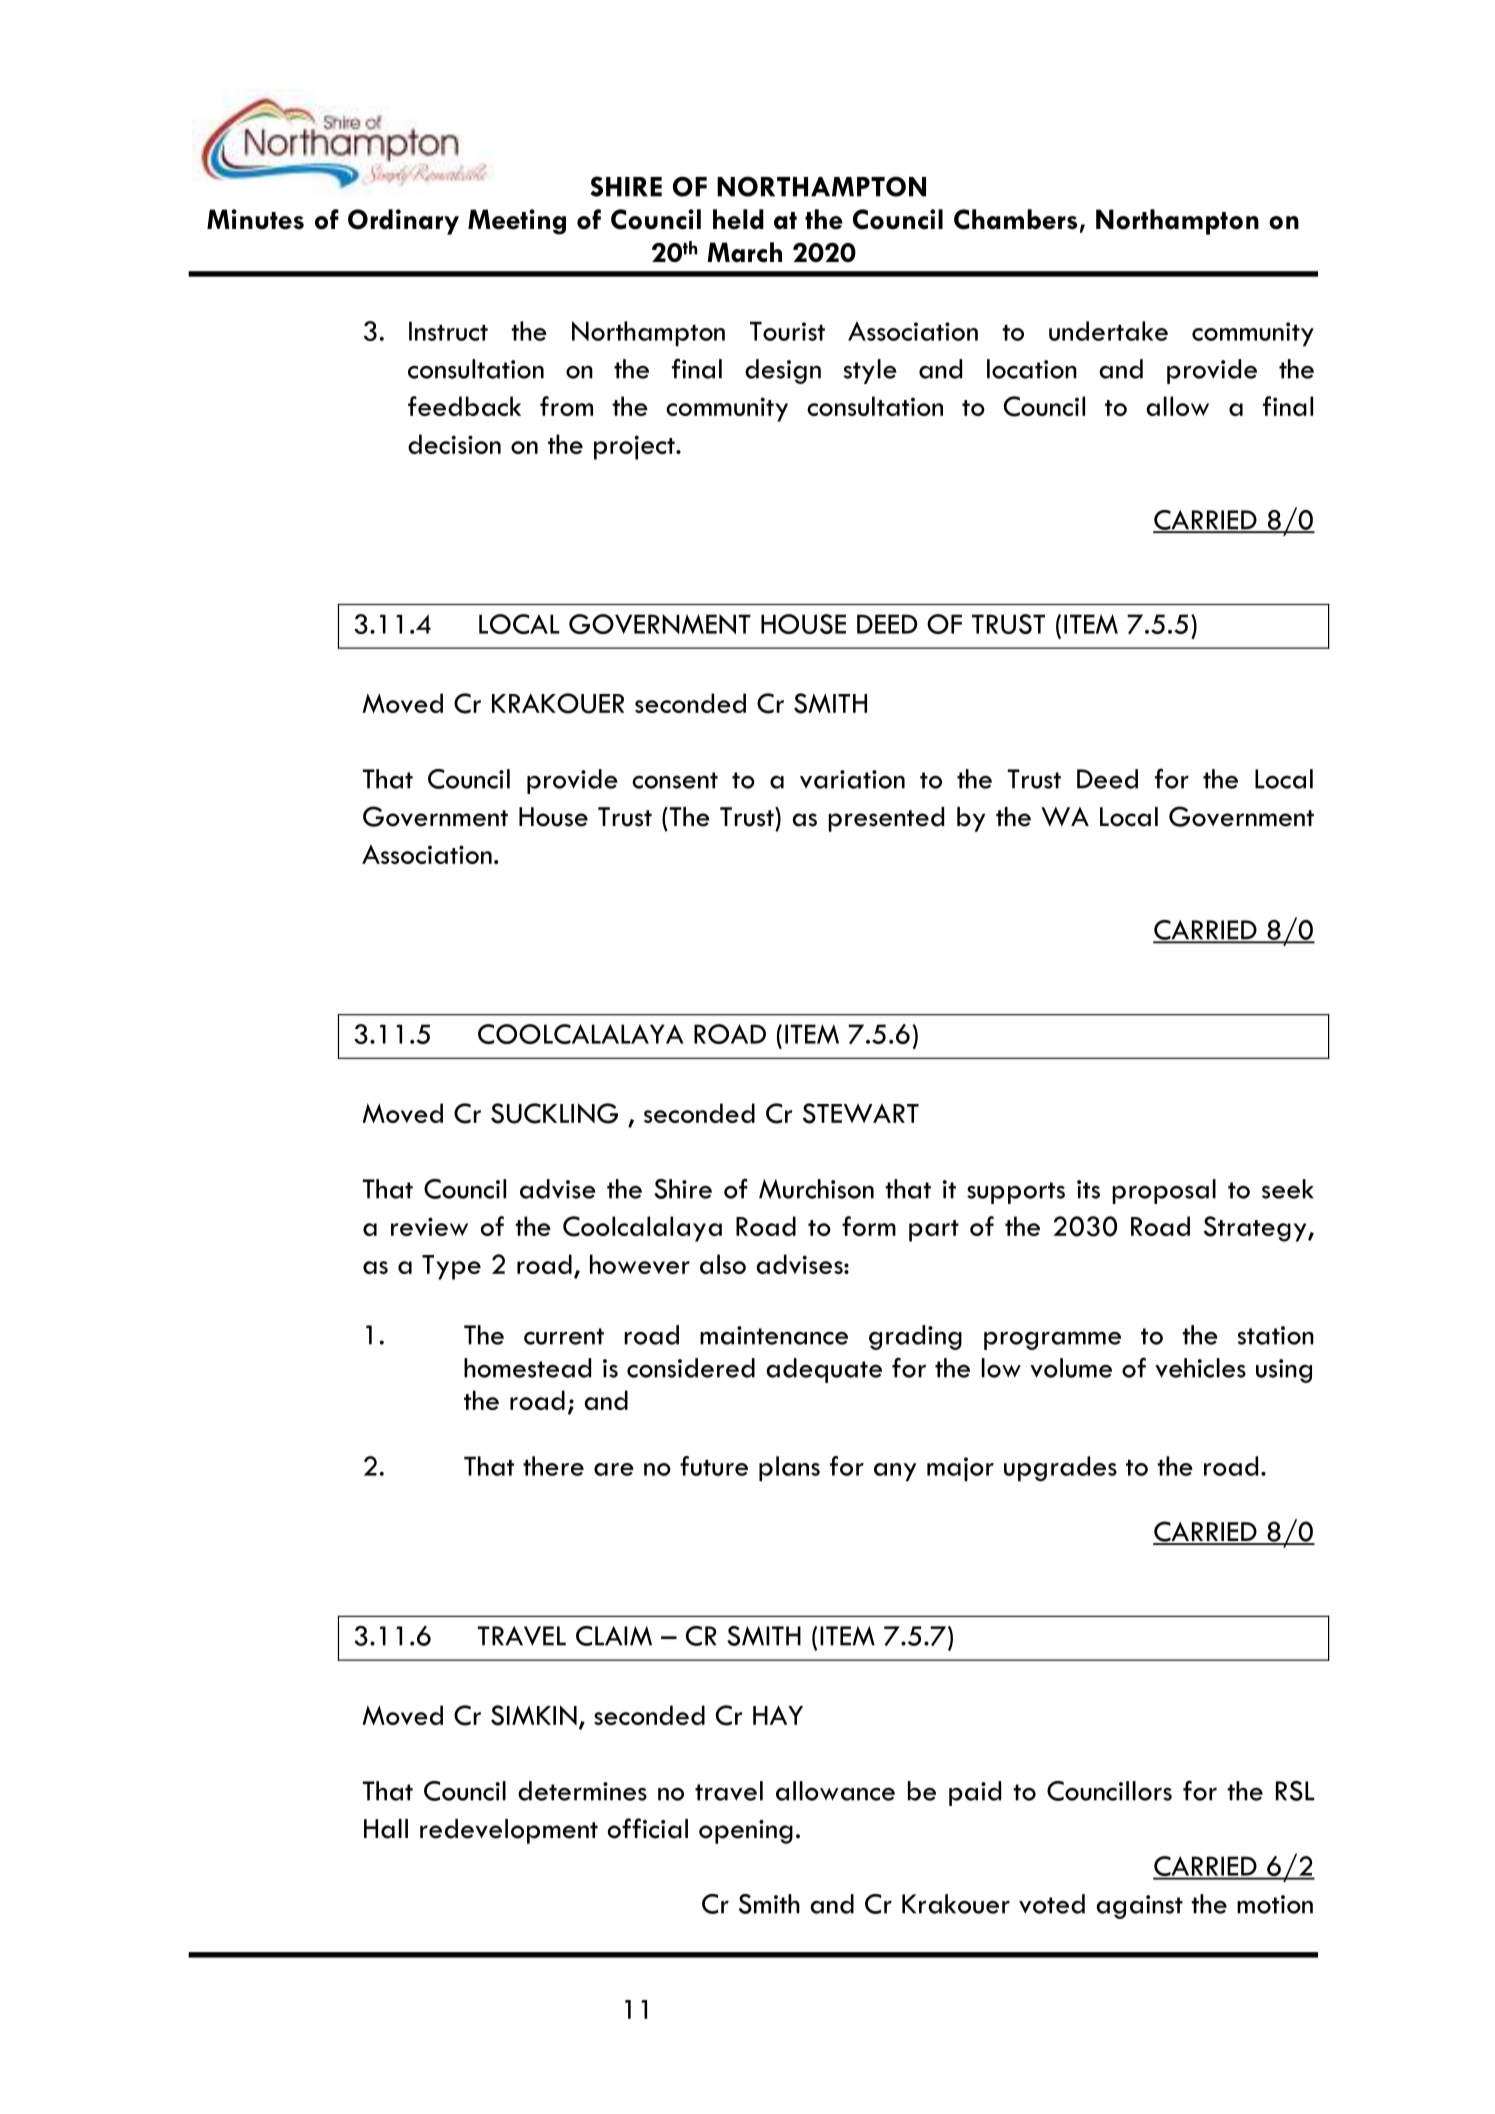 The width and height of the screenshot is (1495, 2114). What do you see at coordinates (746, 1832) in the screenshot?
I see `opening` at bounding box center [746, 1832].
